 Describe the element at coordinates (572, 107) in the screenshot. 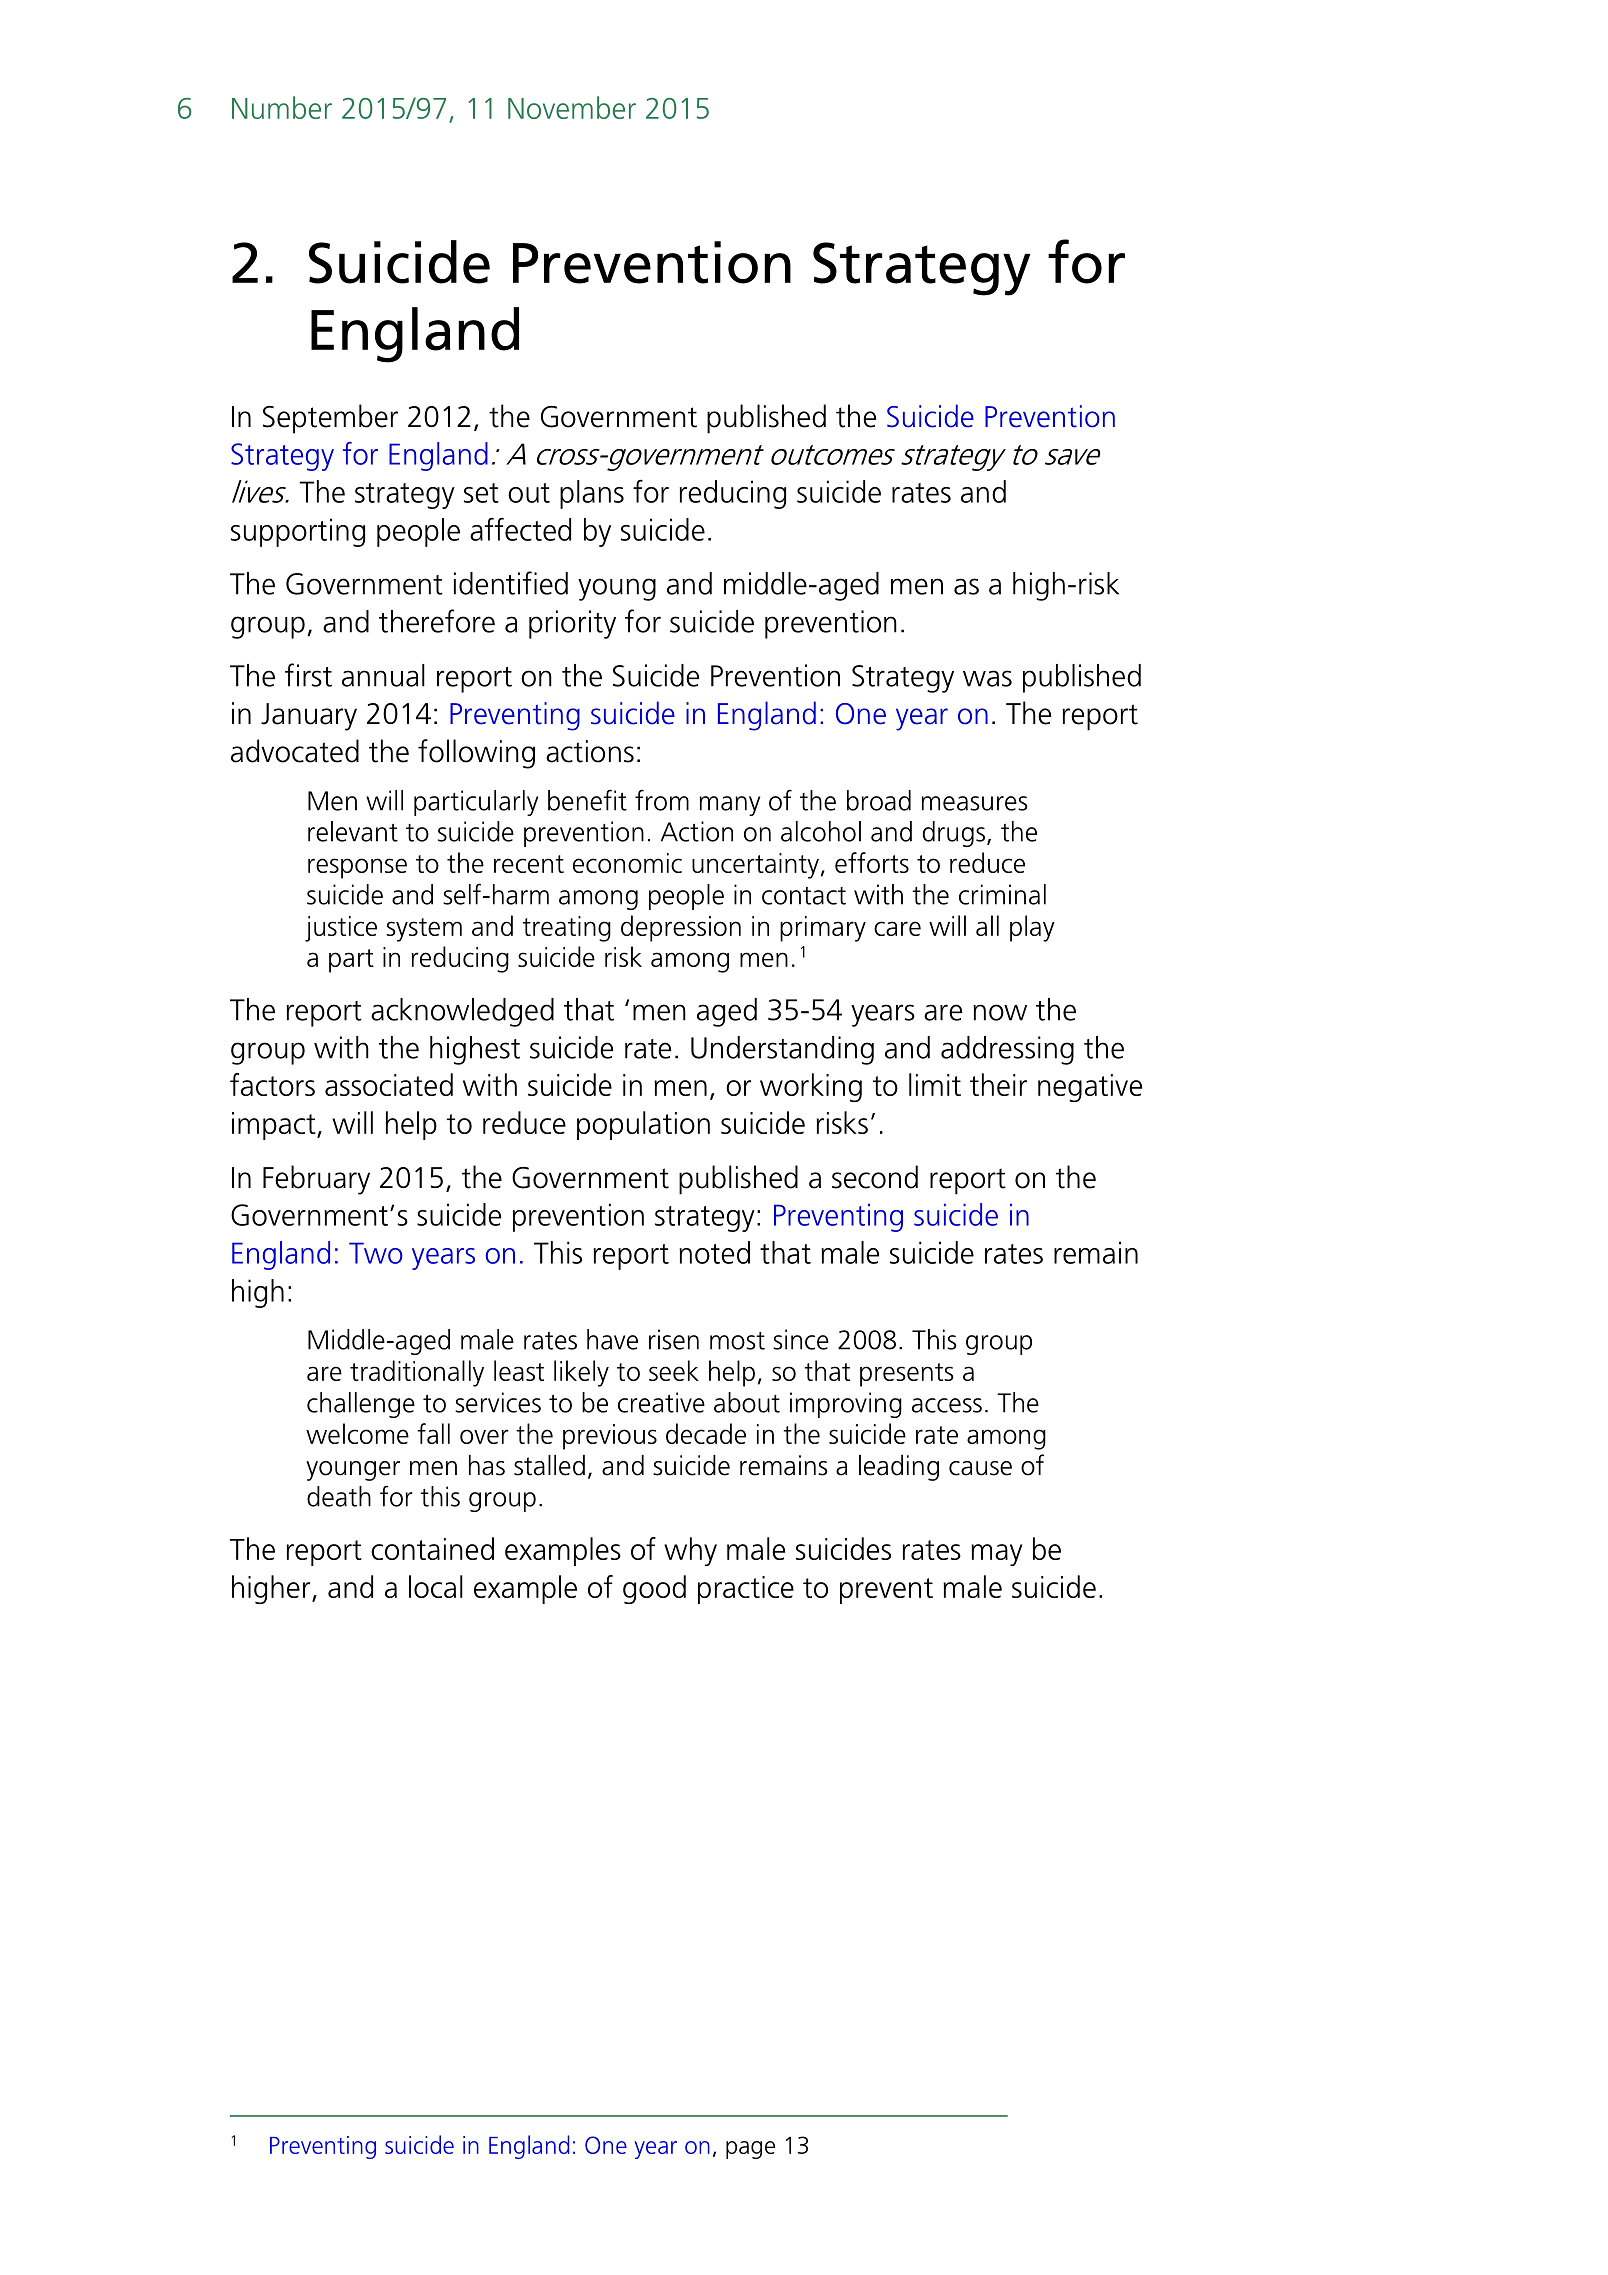

I see `November` at that location.
